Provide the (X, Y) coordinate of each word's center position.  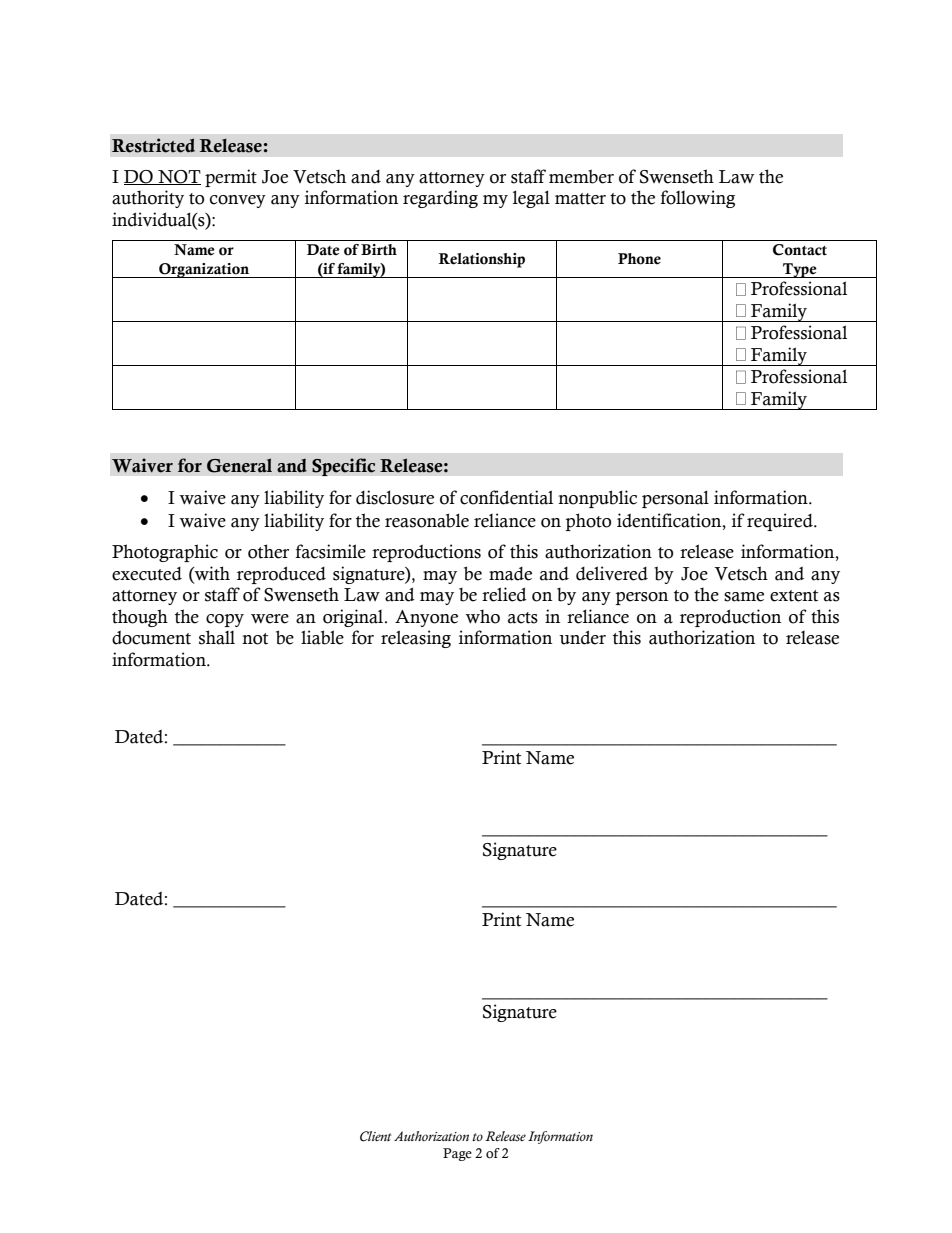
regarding (440, 199)
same (744, 597)
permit (231, 178)
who (482, 616)
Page (457, 1154)
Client (376, 1136)
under (582, 637)
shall (217, 637)
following (698, 199)
